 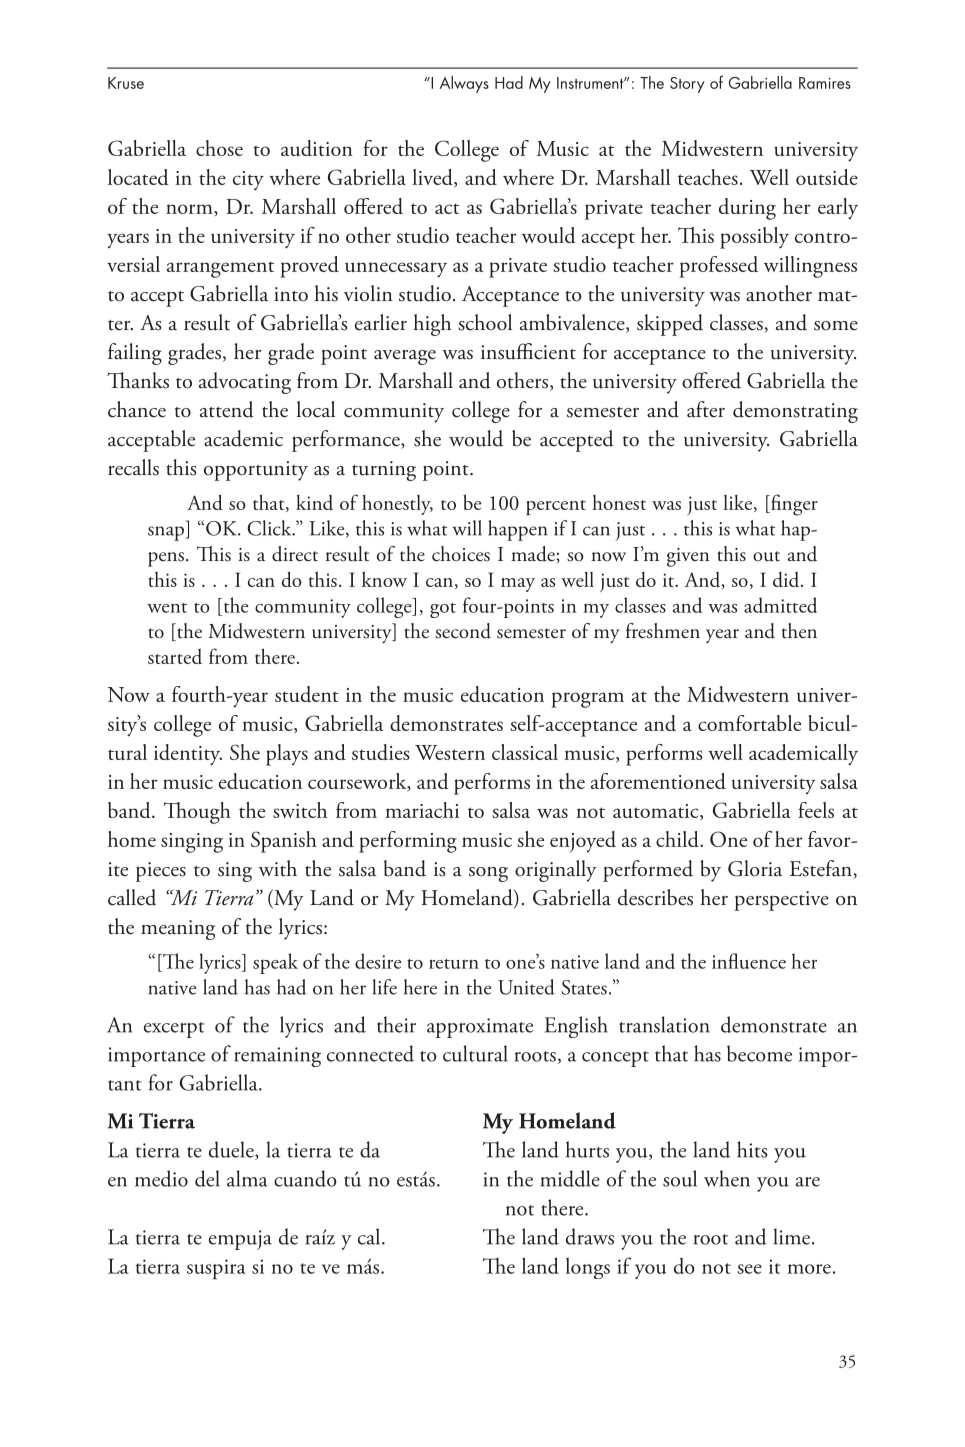 I want to click on song, so click(x=488, y=874).
